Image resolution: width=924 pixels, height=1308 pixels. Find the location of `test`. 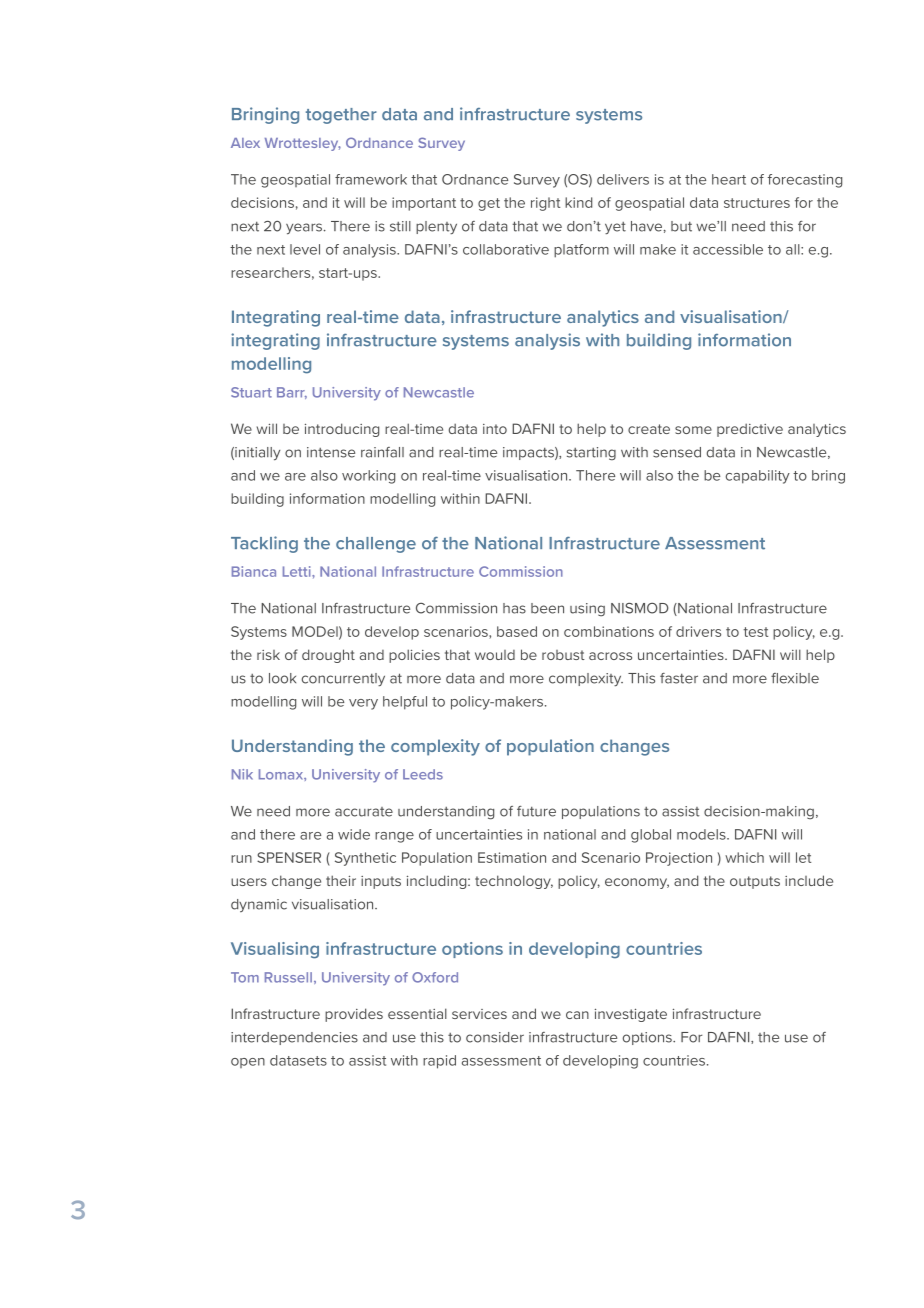

test is located at coordinates (756, 632).
